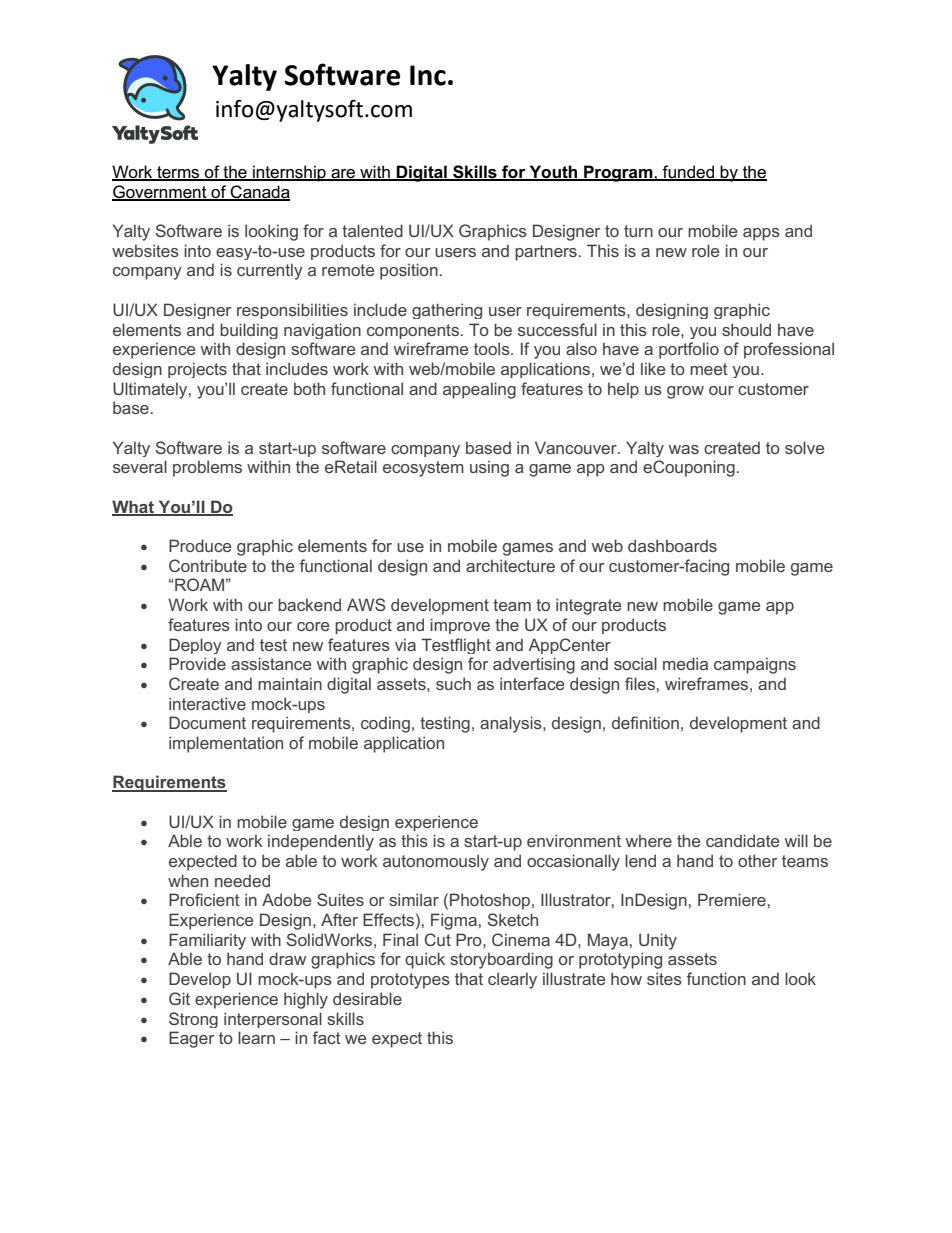 The width and height of the page is (952, 1233). Describe the element at coordinates (479, 390) in the page. I see `appealing` at that location.
